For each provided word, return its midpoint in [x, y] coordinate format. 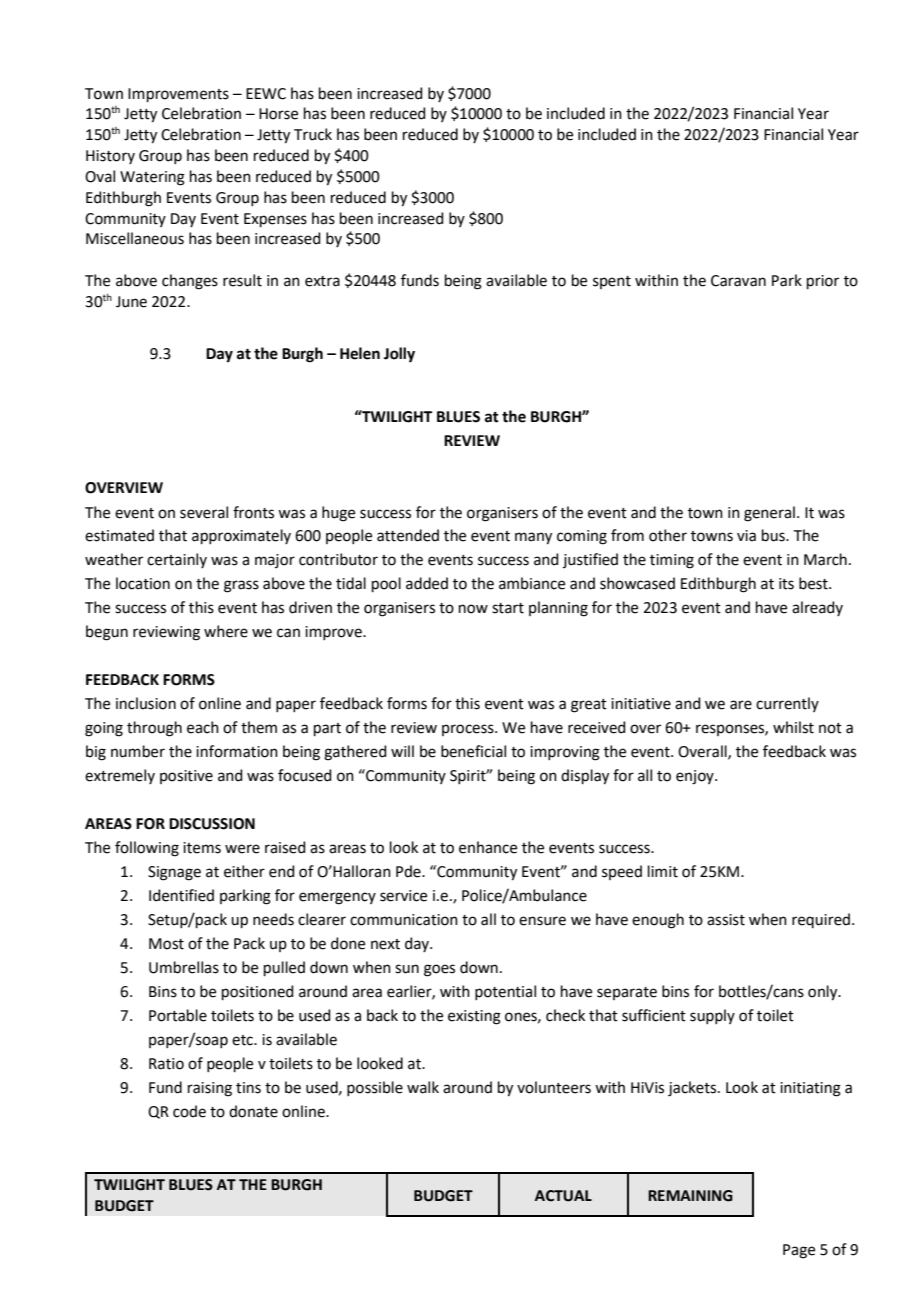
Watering [152, 178]
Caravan [738, 281]
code [189, 1111]
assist [726, 920]
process [469, 730]
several [204, 512]
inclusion [146, 703]
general [769, 514]
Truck [313, 134]
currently [787, 704]
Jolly [399, 355]
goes [439, 970]
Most [166, 944]
